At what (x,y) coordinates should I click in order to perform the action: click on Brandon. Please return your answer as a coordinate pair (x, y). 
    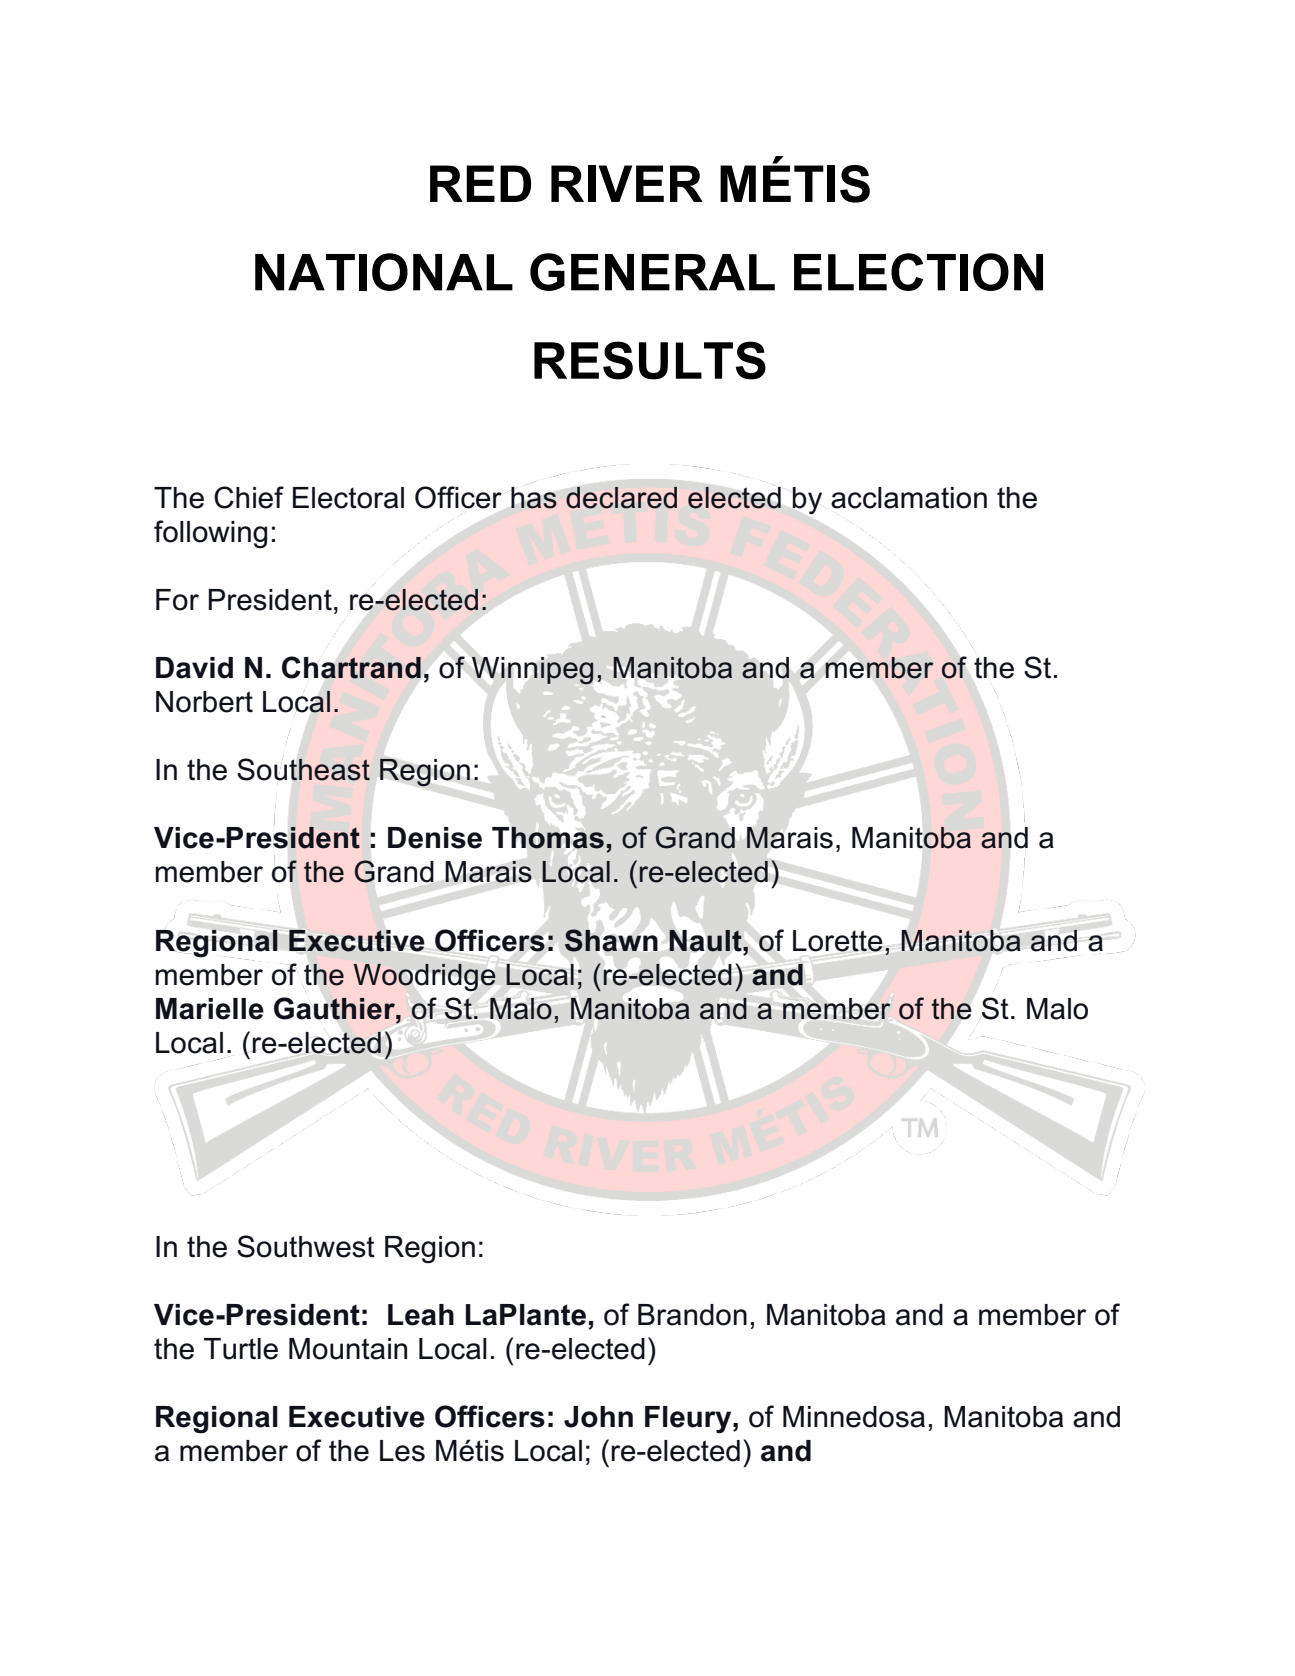
    Looking at the image, I should click on (692, 1315).
